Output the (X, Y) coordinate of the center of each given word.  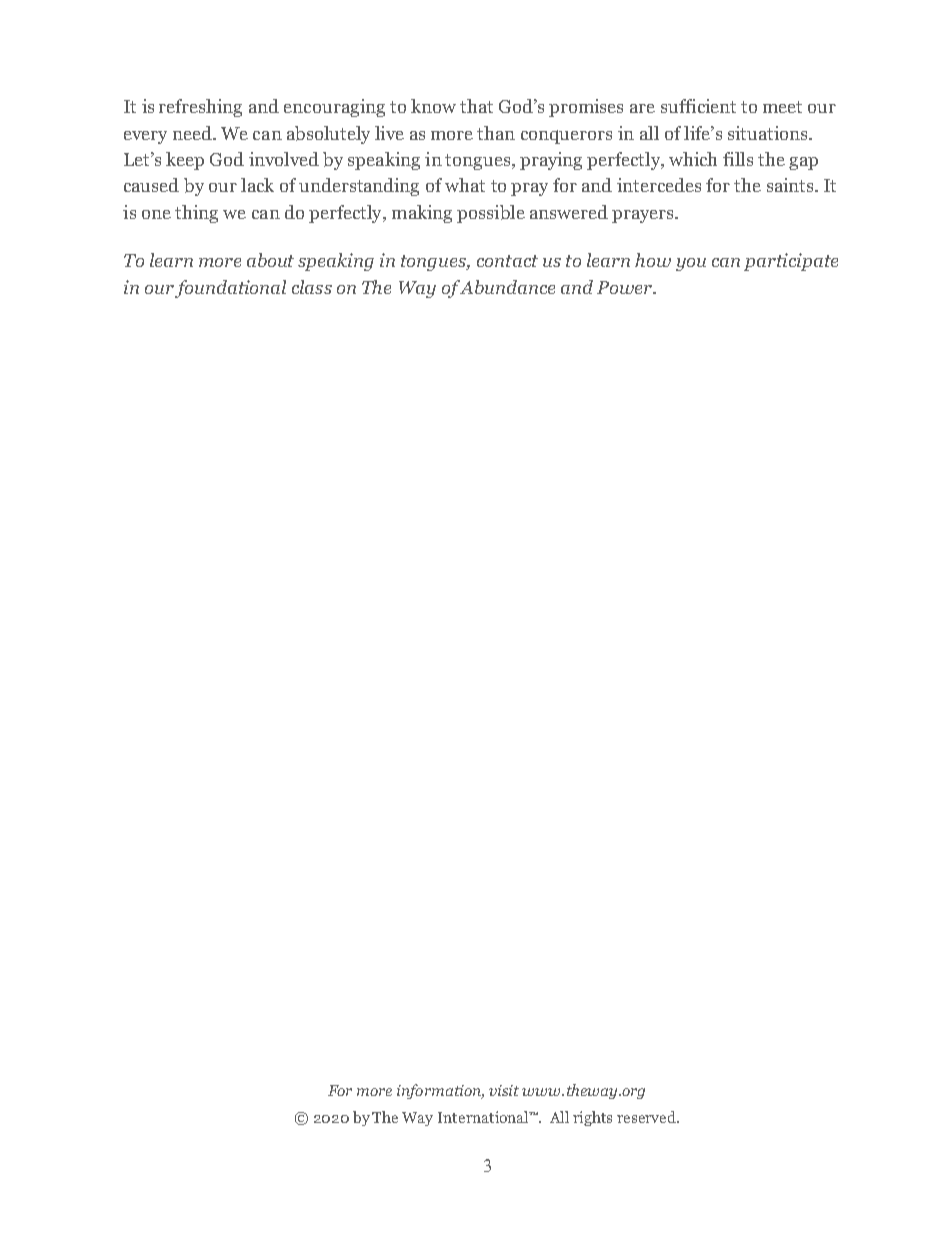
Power (625, 287)
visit (504, 1090)
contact (507, 261)
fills (738, 159)
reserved (647, 1117)
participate (791, 262)
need (193, 133)
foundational (230, 289)
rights (592, 1118)
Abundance (506, 287)
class (312, 287)
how (653, 260)
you (691, 264)
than (496, 133)
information (440, 1091)
